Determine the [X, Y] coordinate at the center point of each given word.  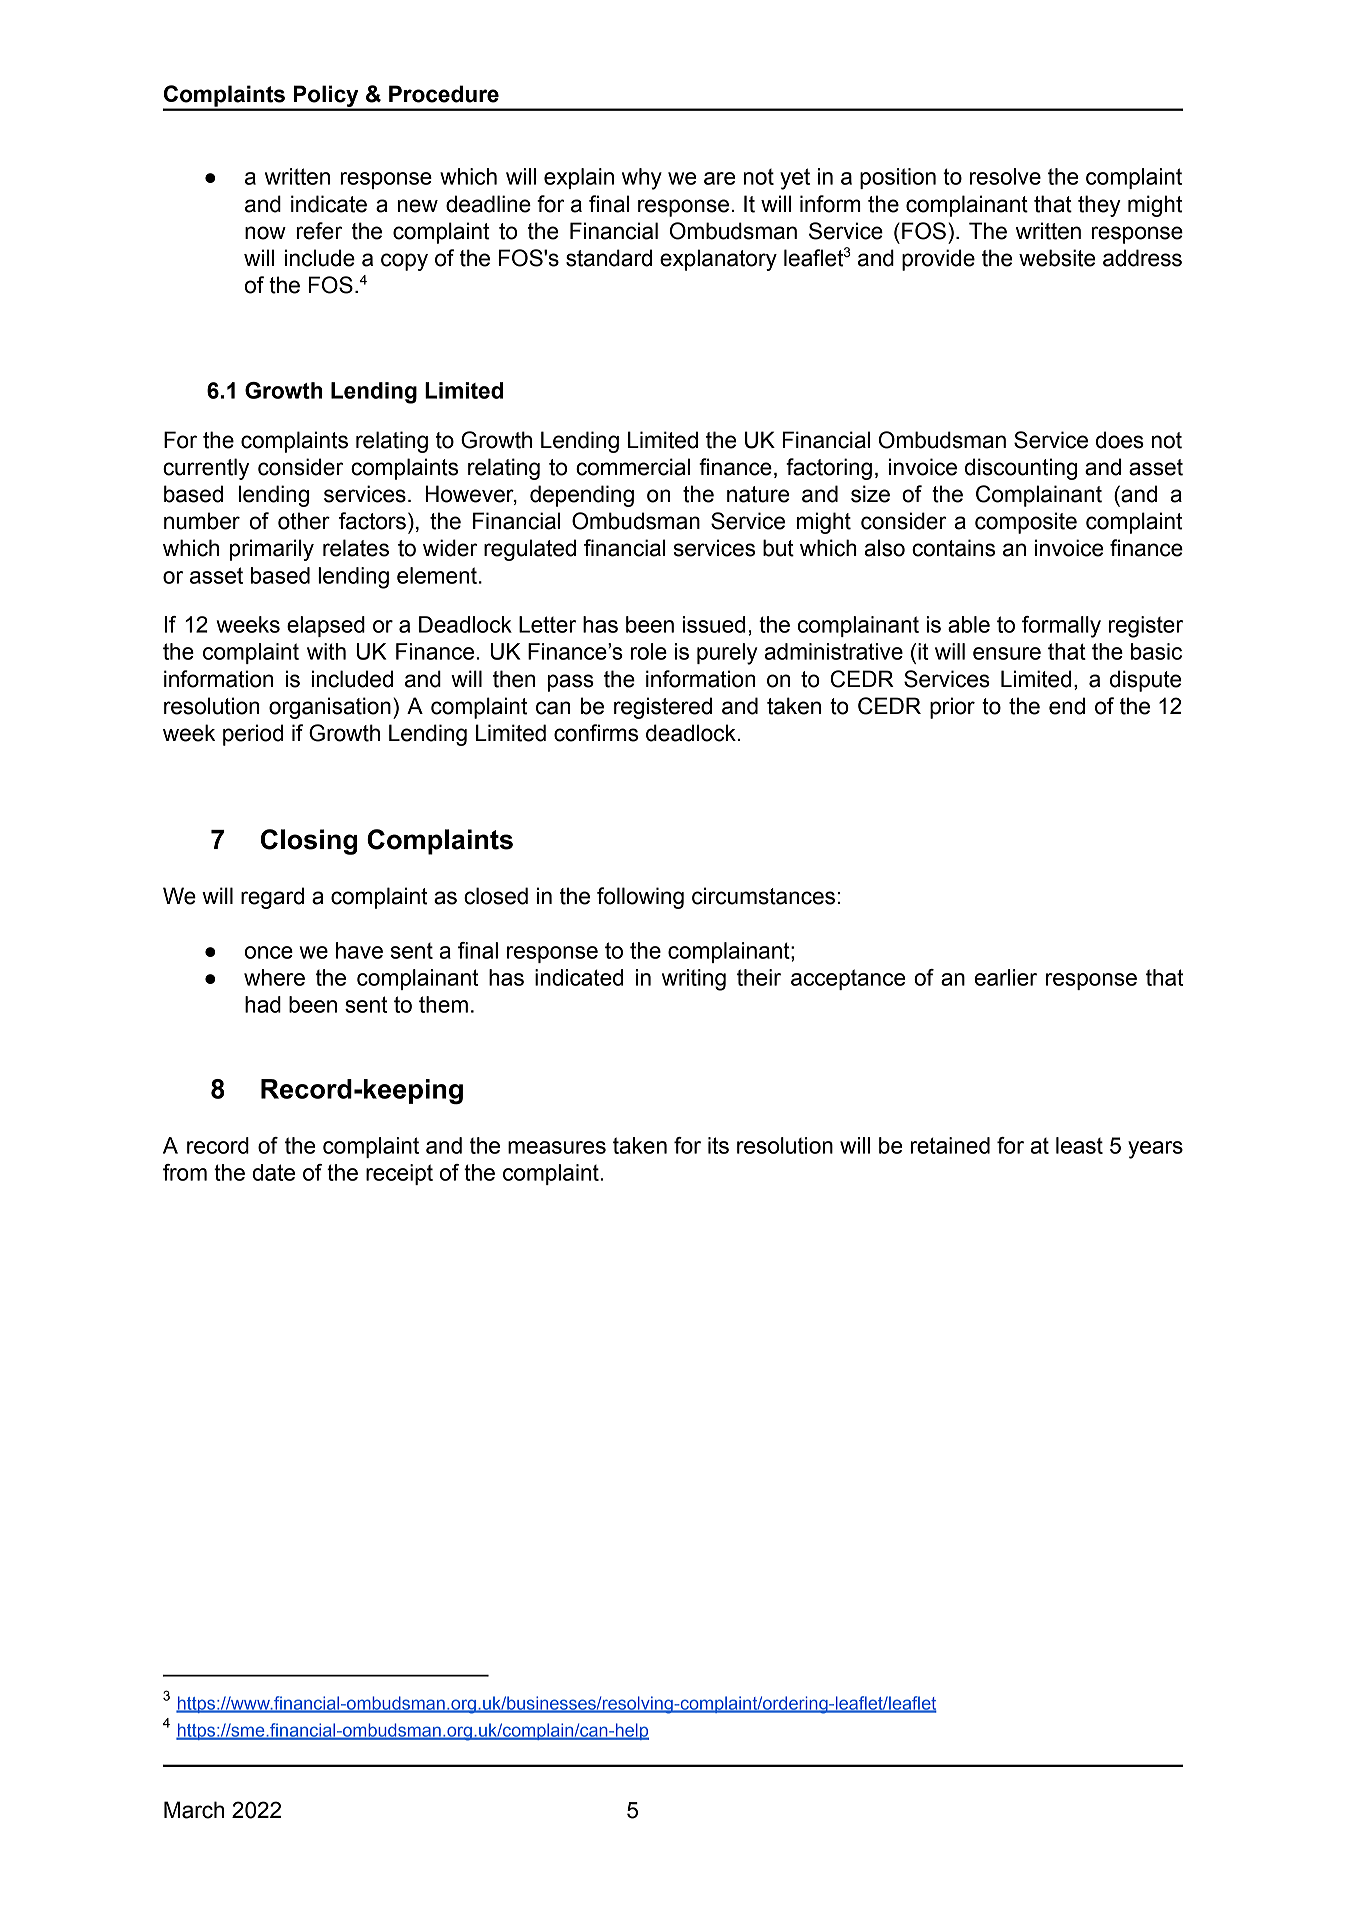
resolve [1005, 176]
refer [319, 231]
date [273, 1172]
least [1079, 1145]
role [649, 651]
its [718, 1145]
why [642, 179]
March [194, 1810]
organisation [330, 708]
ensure [1007, 653]
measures [557, 1147]
